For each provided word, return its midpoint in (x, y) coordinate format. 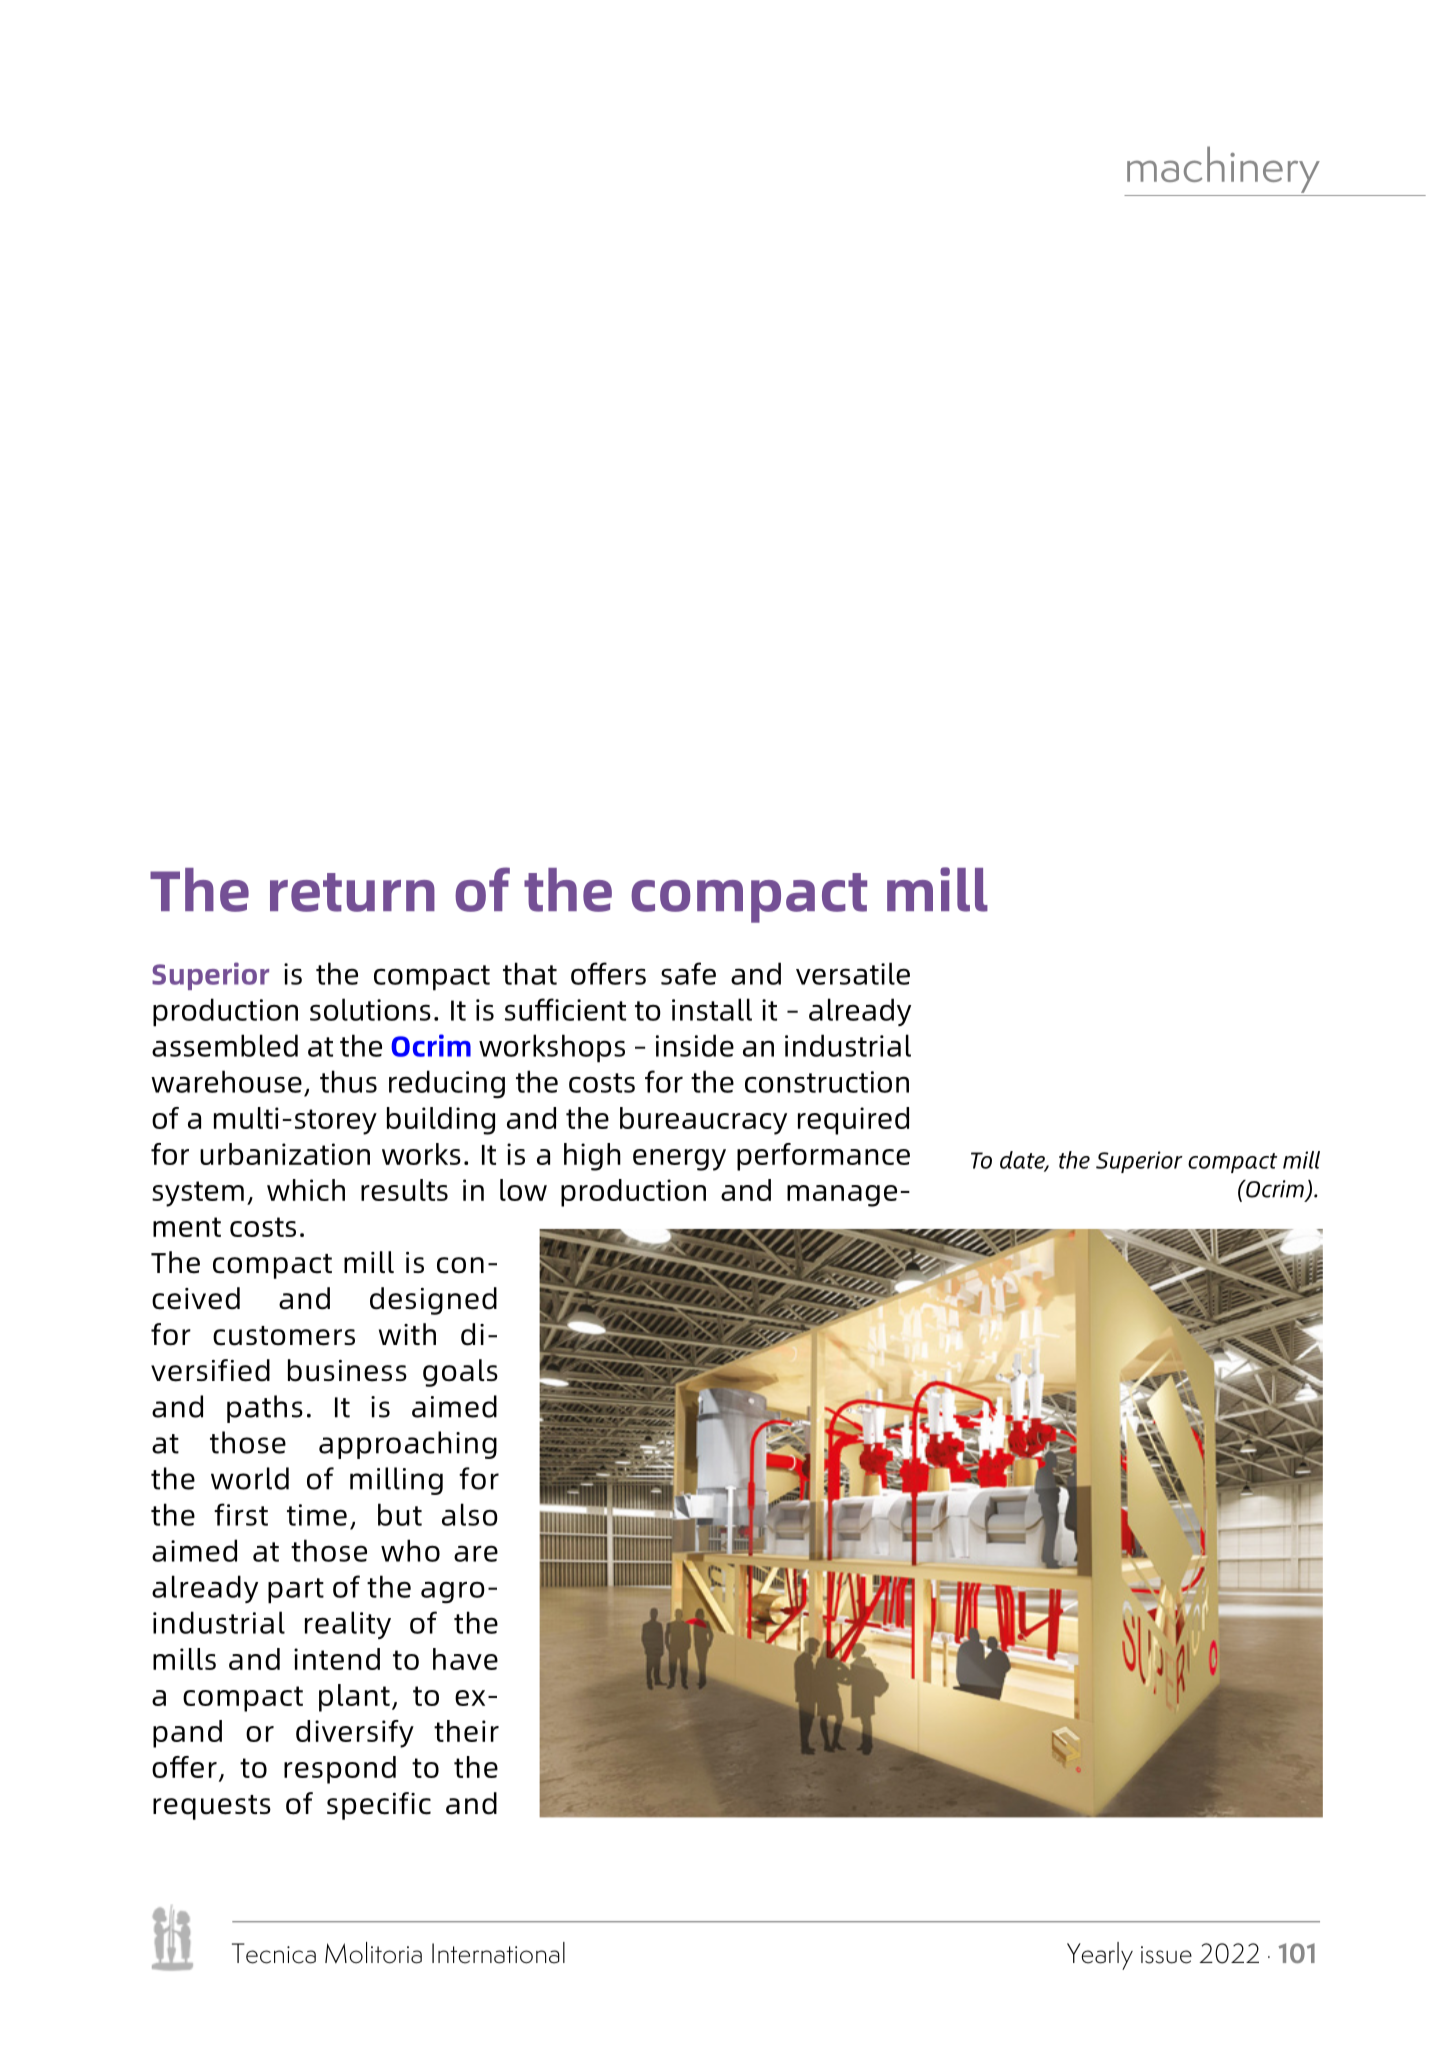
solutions (370, 1009)
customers (284, 1336)
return (352, 892)
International (498, 1953)
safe (688, 973)
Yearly (1100, 1956)
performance (823, 1157)
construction (827, 1082)
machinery (1223, 169)
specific (379, 1806)
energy (679, 1160)
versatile (853, 973)
